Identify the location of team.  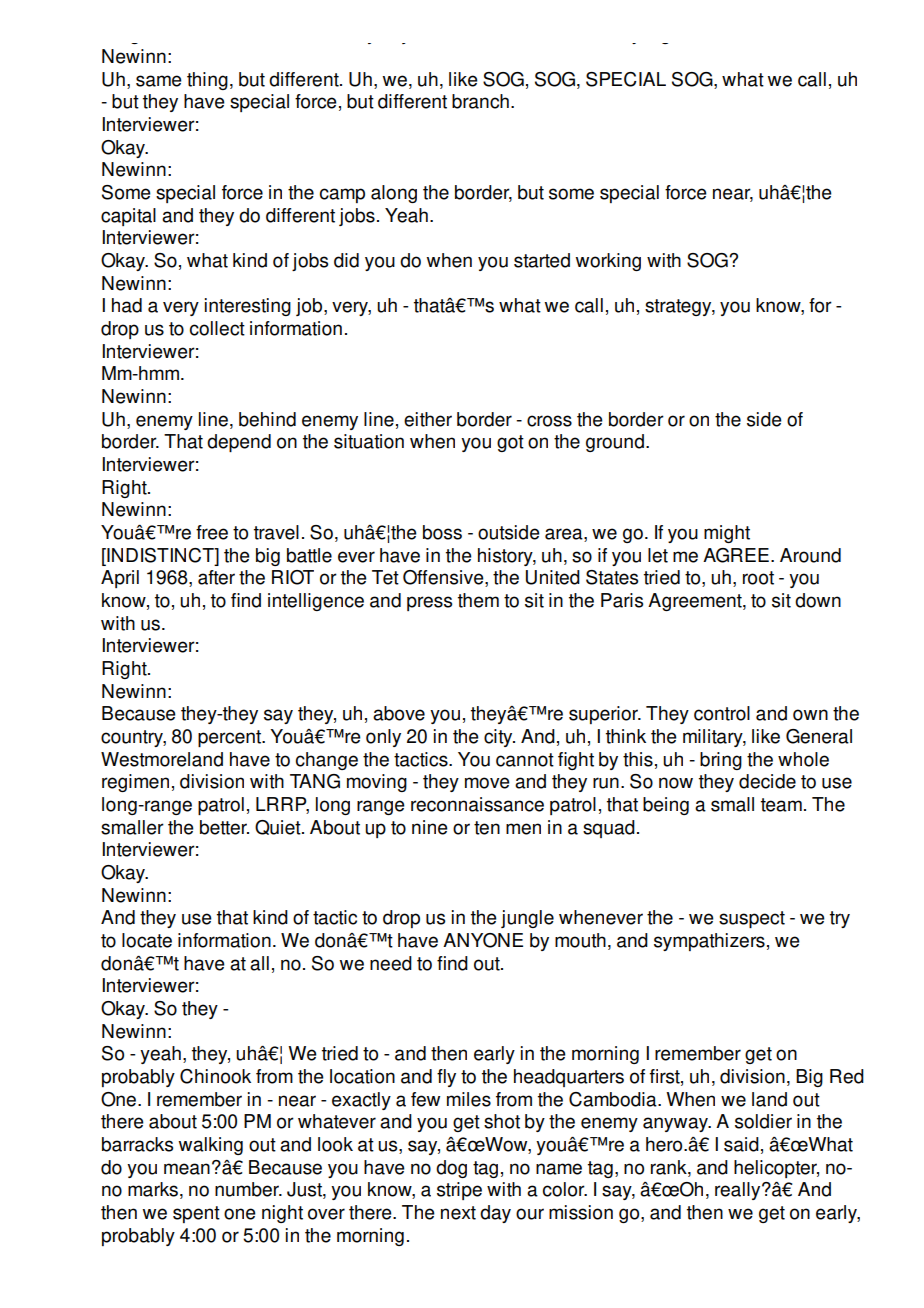
(781, 805).
